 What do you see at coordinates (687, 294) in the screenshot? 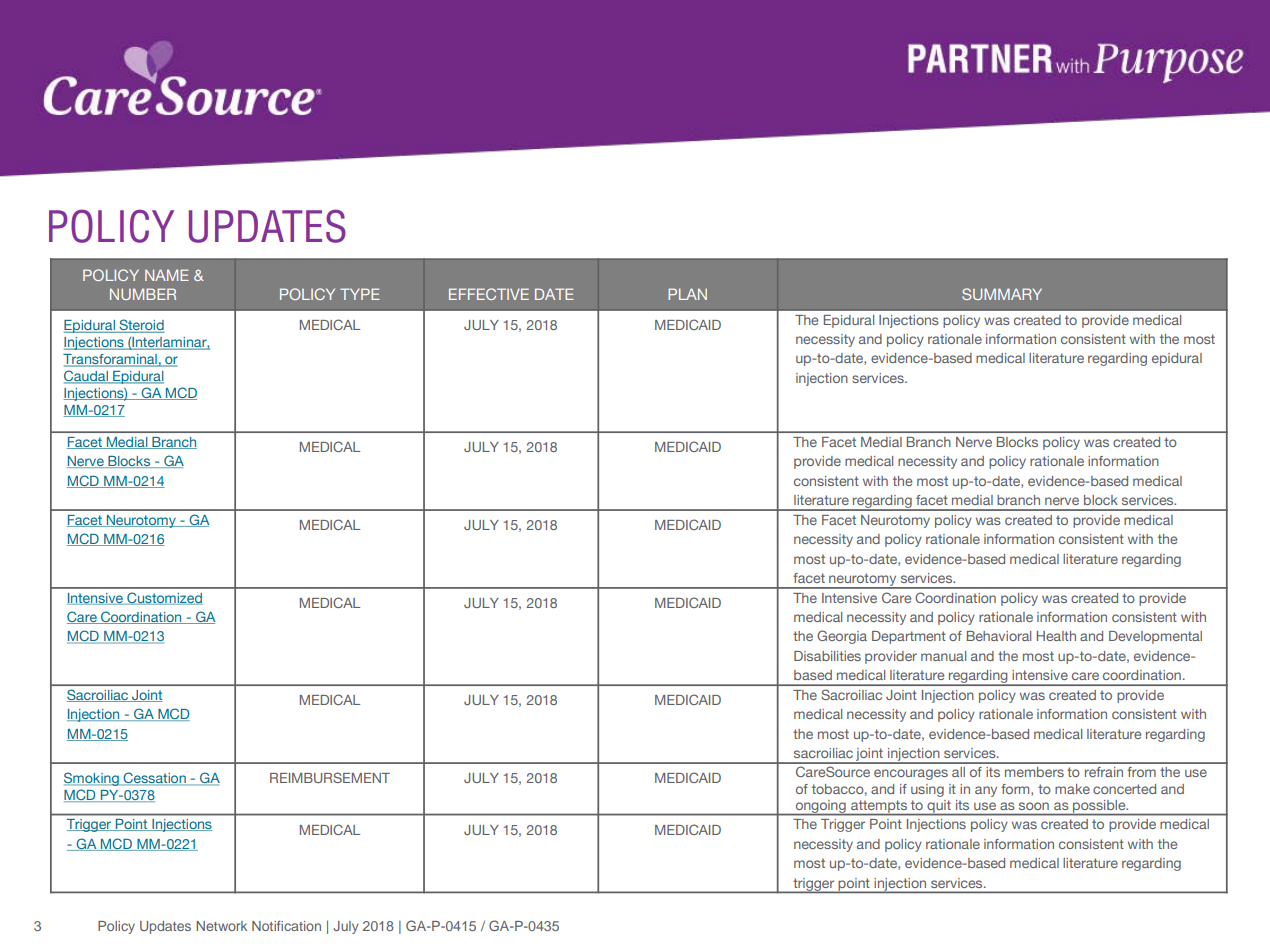
I see `PLAN` at bounding box center [687, 294].
